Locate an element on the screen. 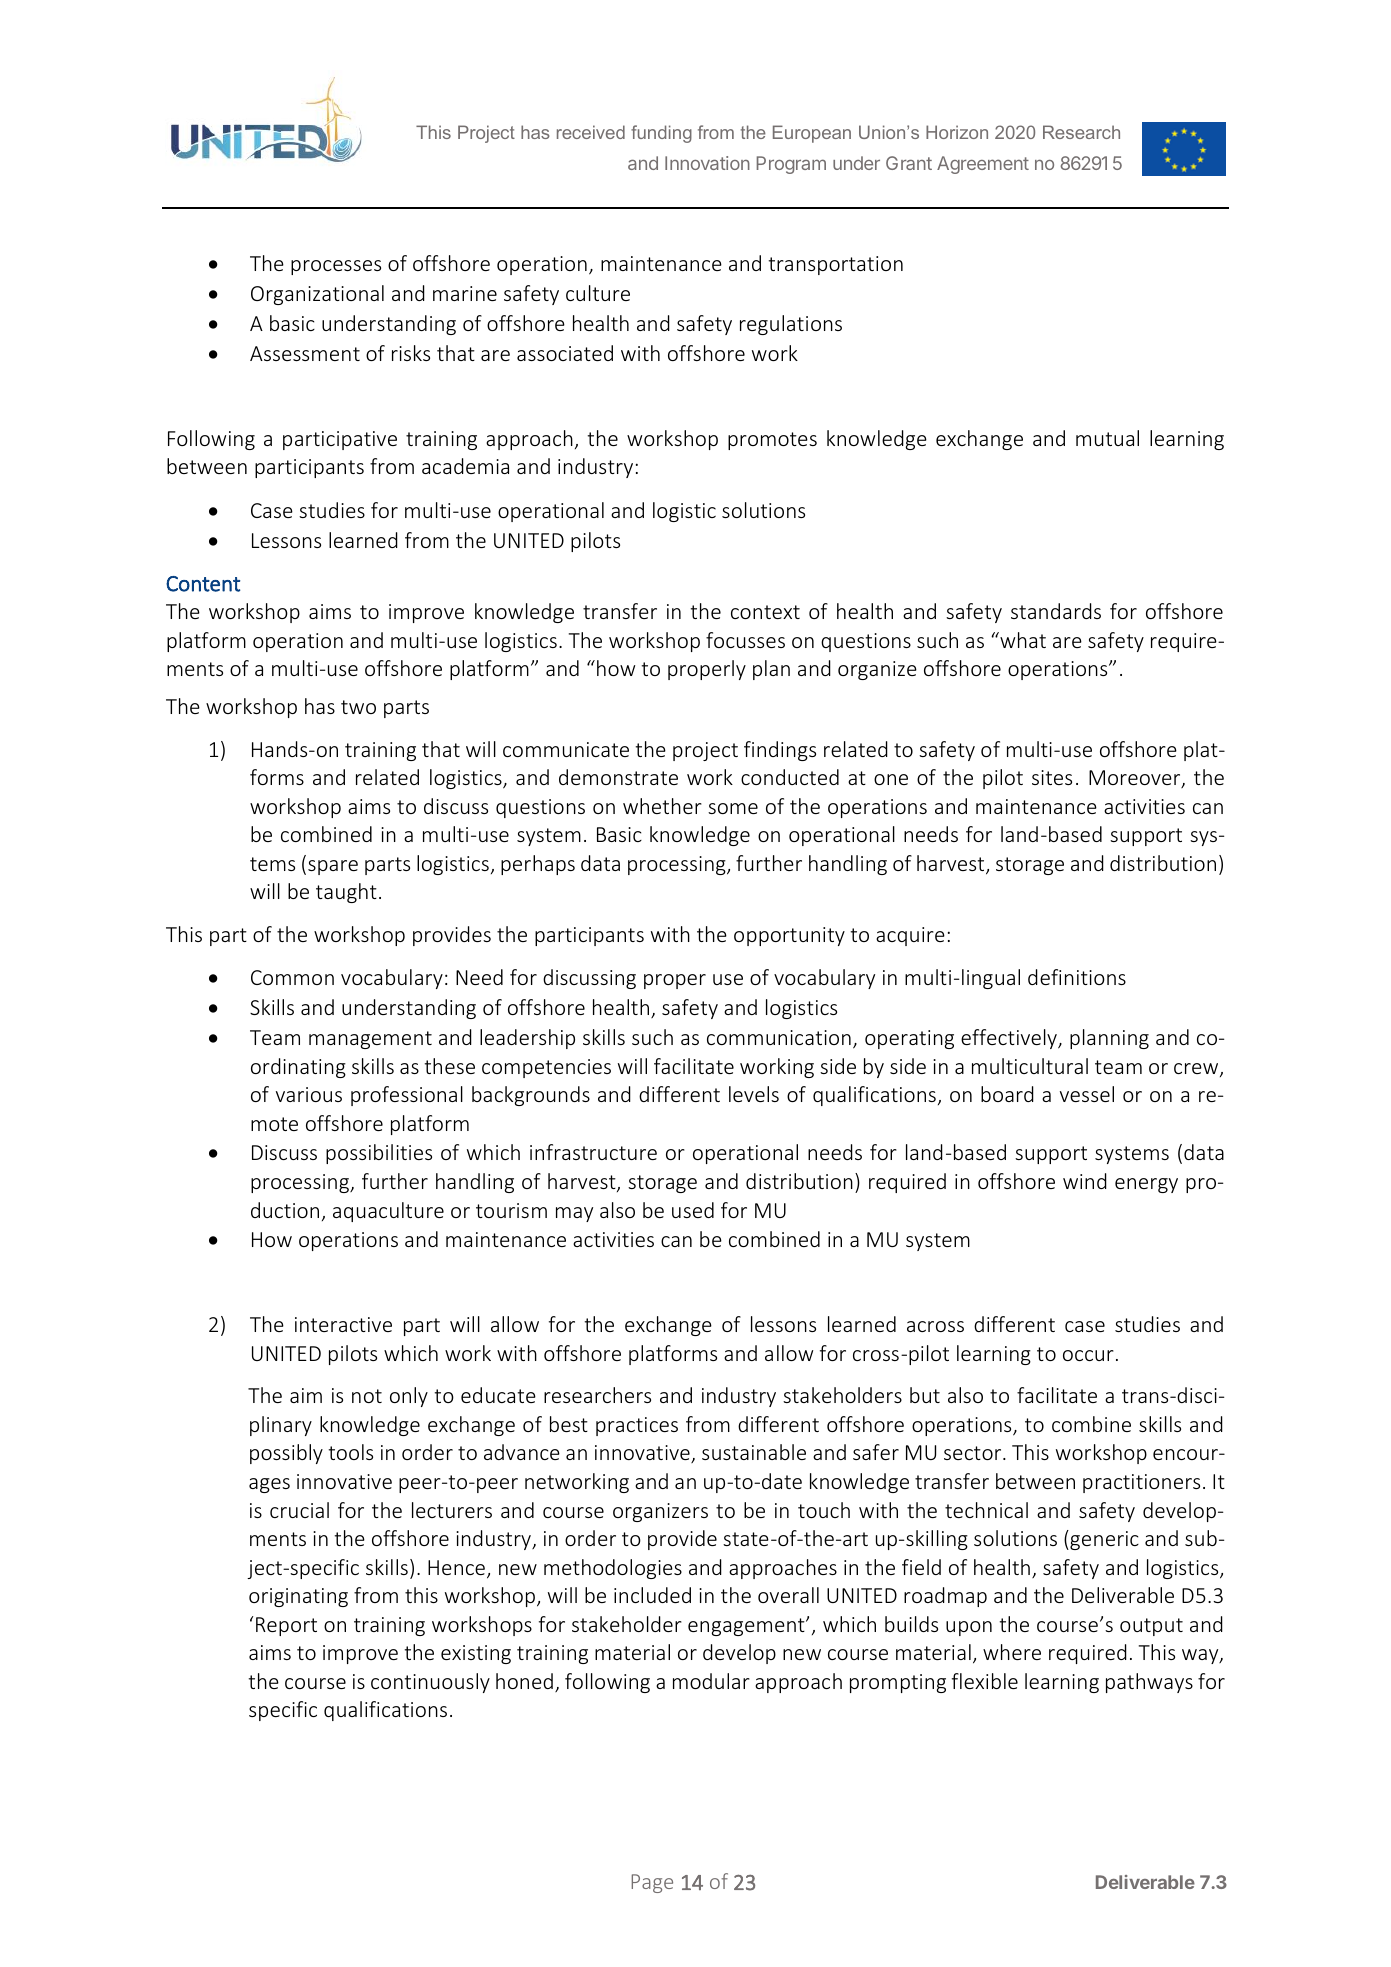 This screenshot has width=1391, height=1967. continuously is located at coordinates (430, 1683).
